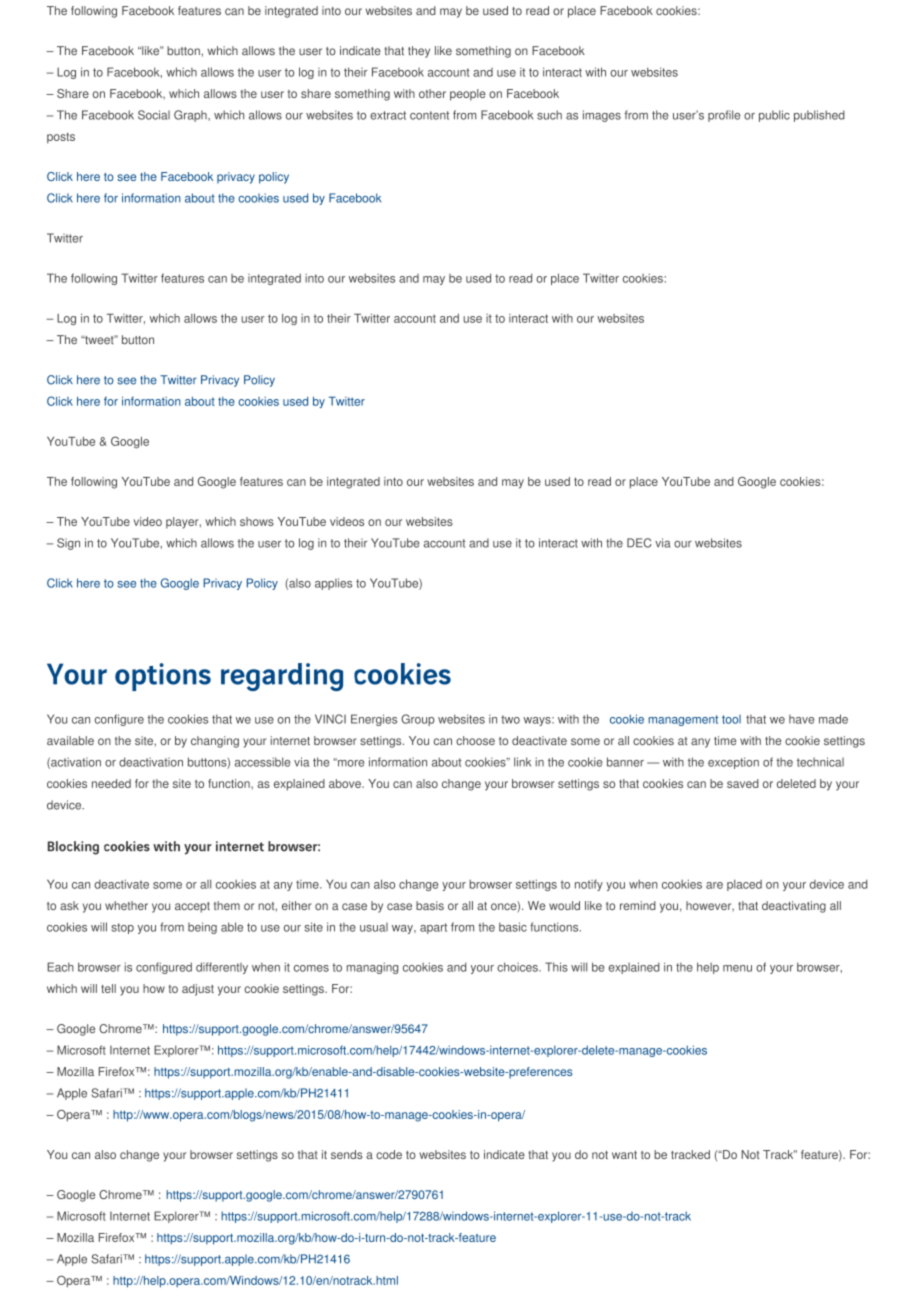 Image resolution: width=924 pixels, height=1308 pixels. Describe the element at coordinates (198, 990) in the screenshot. I see `adjust` at that location.
